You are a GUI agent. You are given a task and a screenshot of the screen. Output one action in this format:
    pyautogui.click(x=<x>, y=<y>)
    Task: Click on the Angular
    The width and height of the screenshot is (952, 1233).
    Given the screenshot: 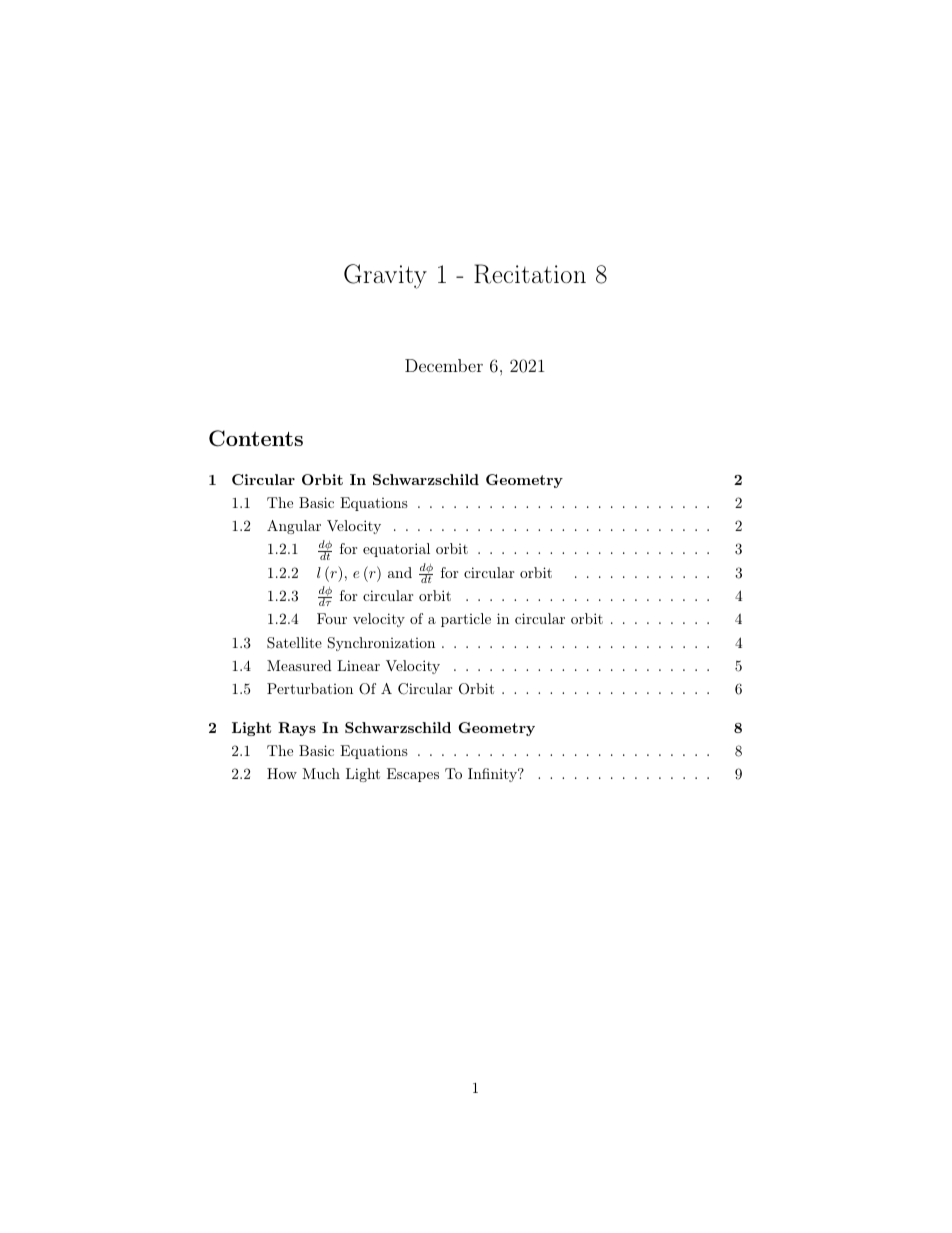 What is the action you would take?
    pyautogui.click(x=294, y=527)
